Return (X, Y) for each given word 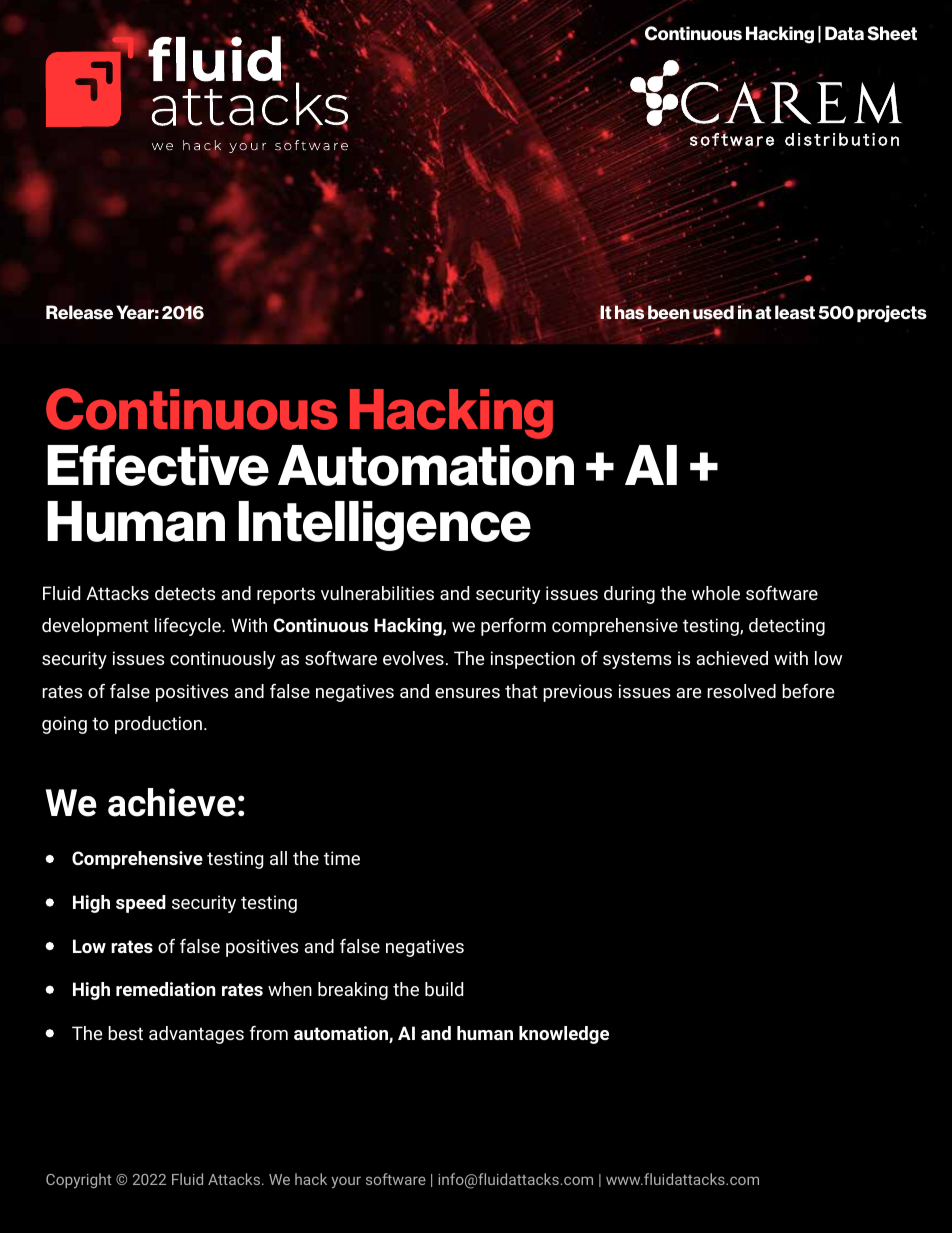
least (795, 312)
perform (513, 627)
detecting (787, 627)
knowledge (564, 1035)
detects (185, 593)
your (346, 1182)
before (808, 691)
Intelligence (384, 526)
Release (79, 312)
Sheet (892, 33)
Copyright (79, 1181)
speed (141, 904)
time (342, 858)
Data (844, 33)
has (629, 312)
